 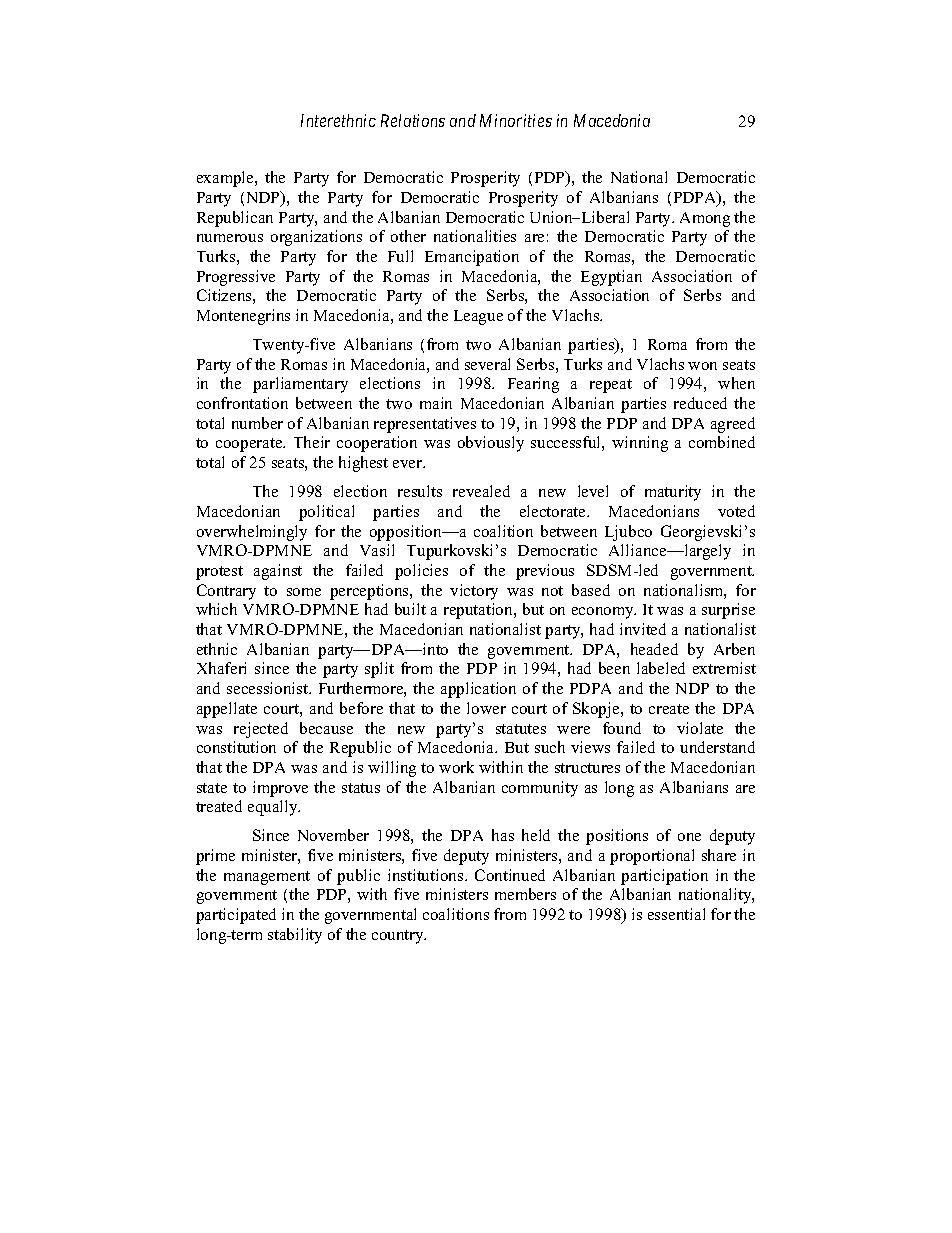 I want to click on application, so click(x=478, y=690).
